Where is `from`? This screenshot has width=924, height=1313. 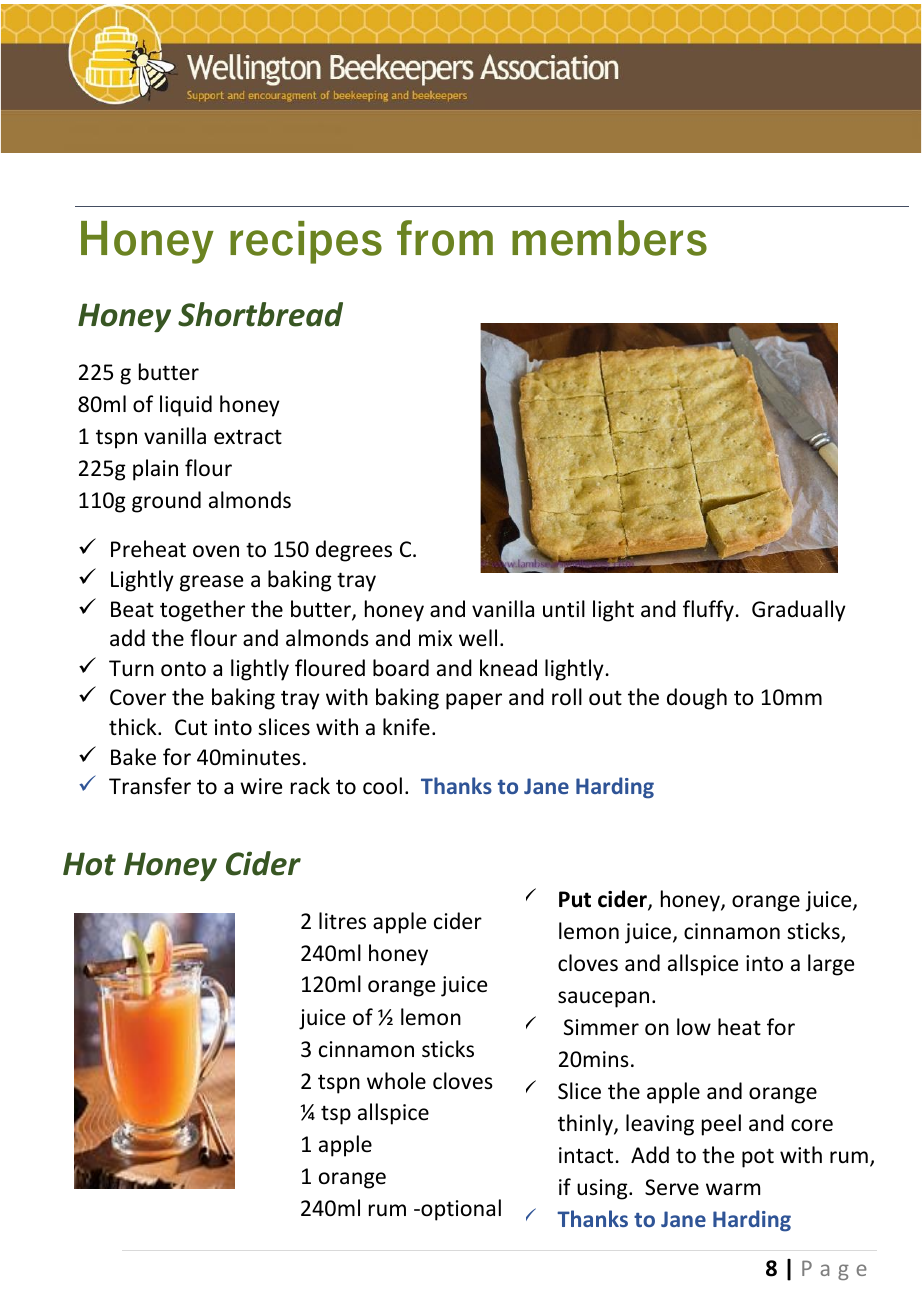
from is located at coordinates (445, 238).
